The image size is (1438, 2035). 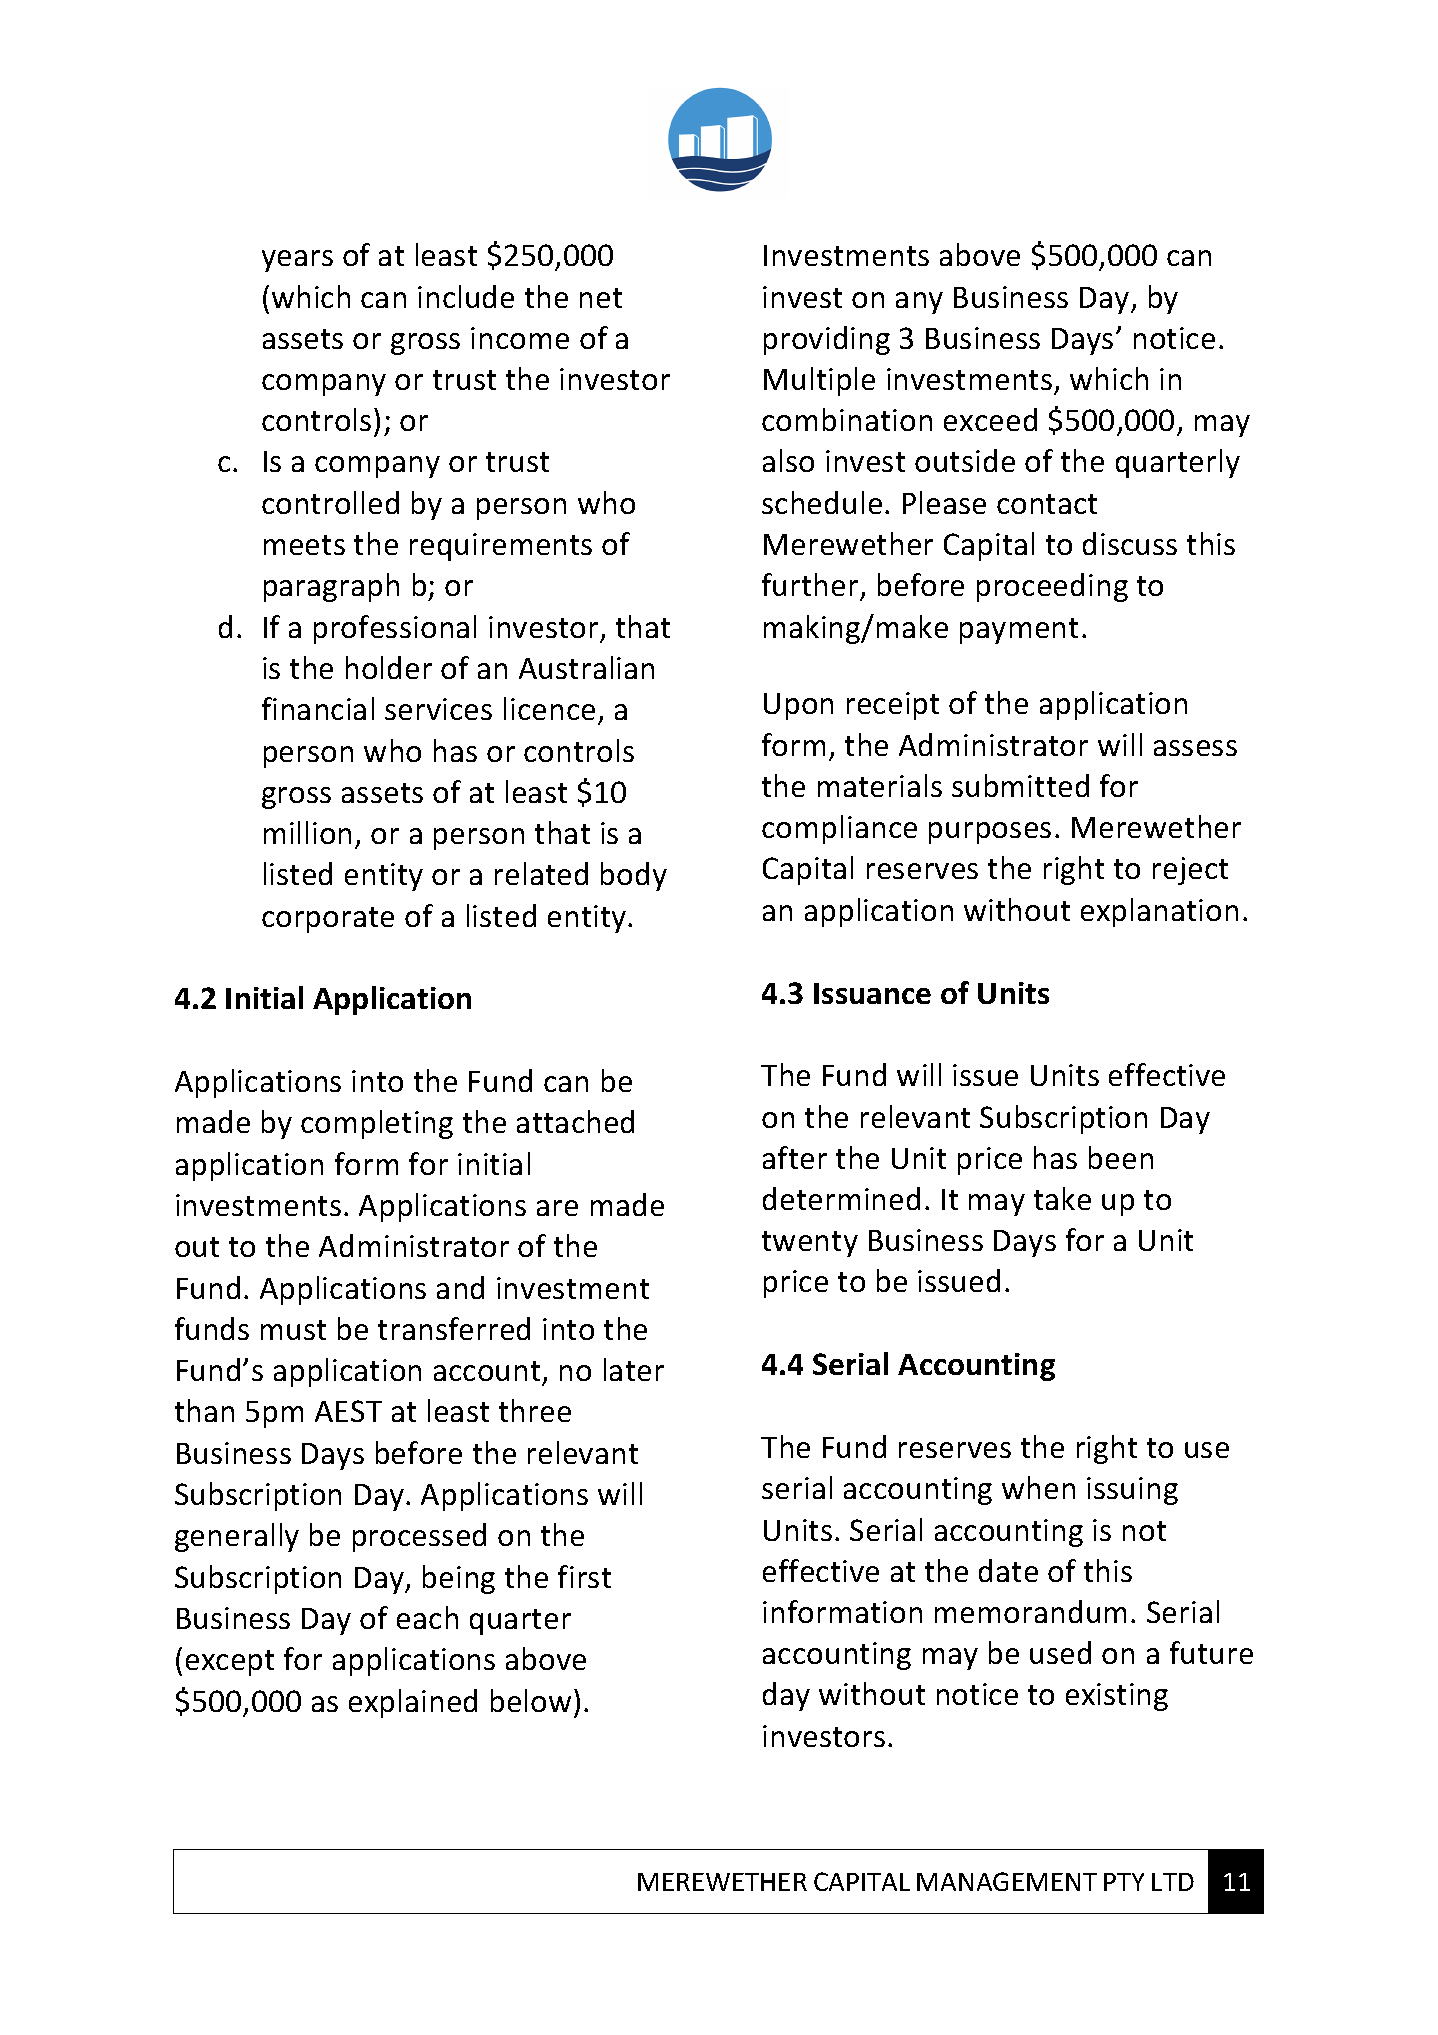 What do you see at coordinates (348, 1411) in the screenshot?
I see `AEST` at bounding box center [348, 1411].
